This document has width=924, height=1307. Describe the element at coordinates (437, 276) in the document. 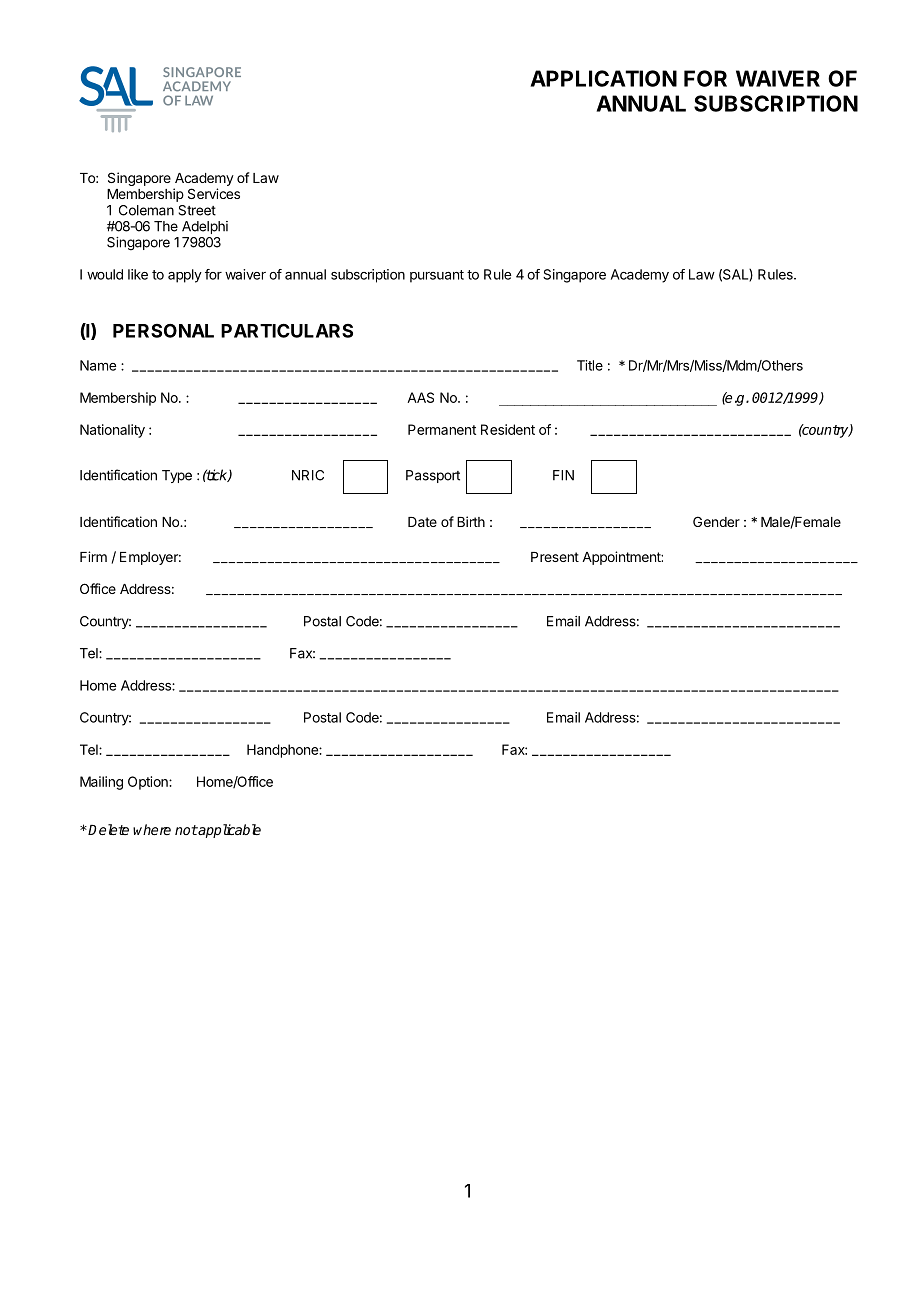

I see `pursuant` at that location.
